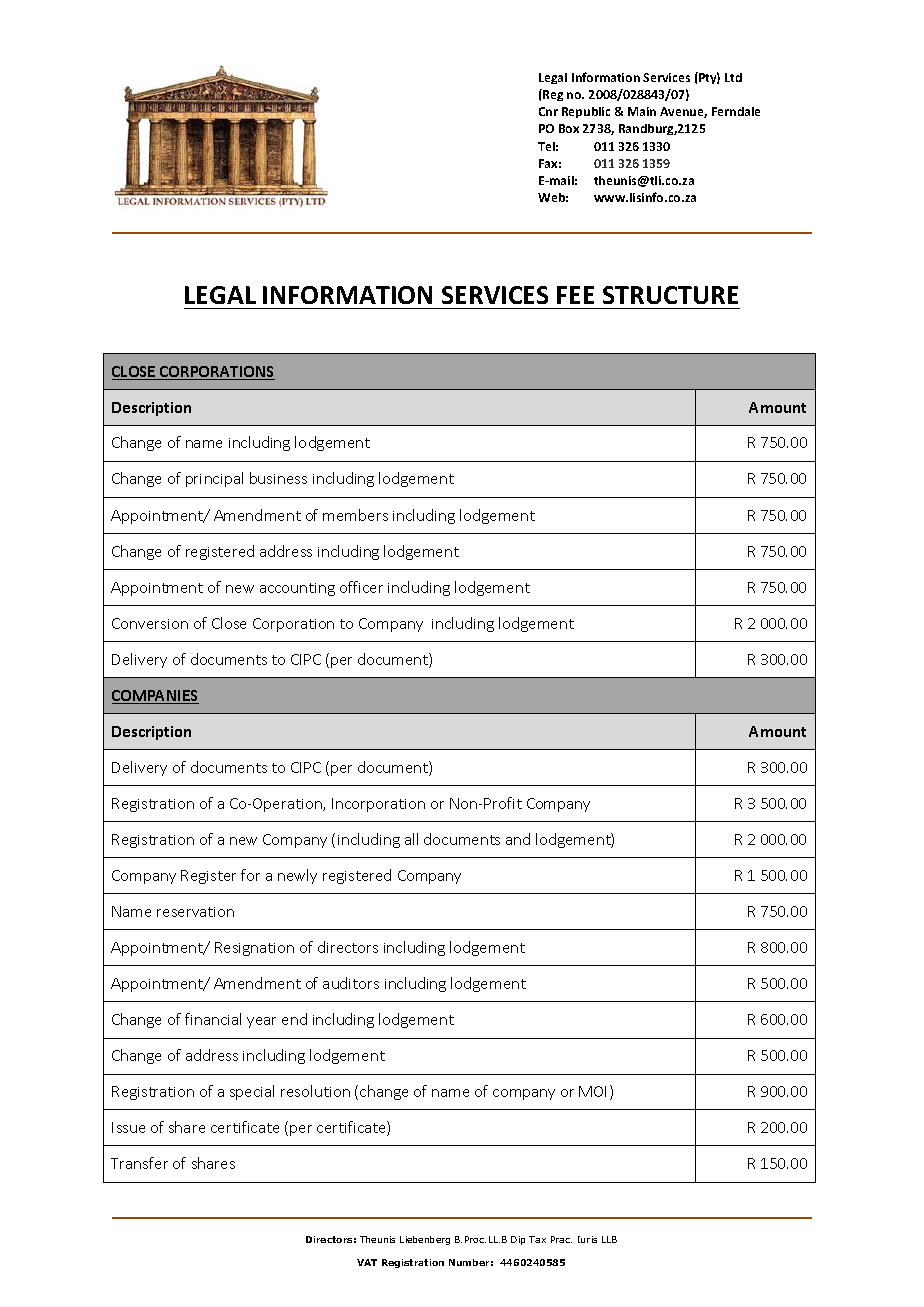 The height and width of the screenshot is (1307, 924). What do you see at coordinates (548, 111) in the screenshot?
I see `Cnr` at bounding box center [548, 111].
